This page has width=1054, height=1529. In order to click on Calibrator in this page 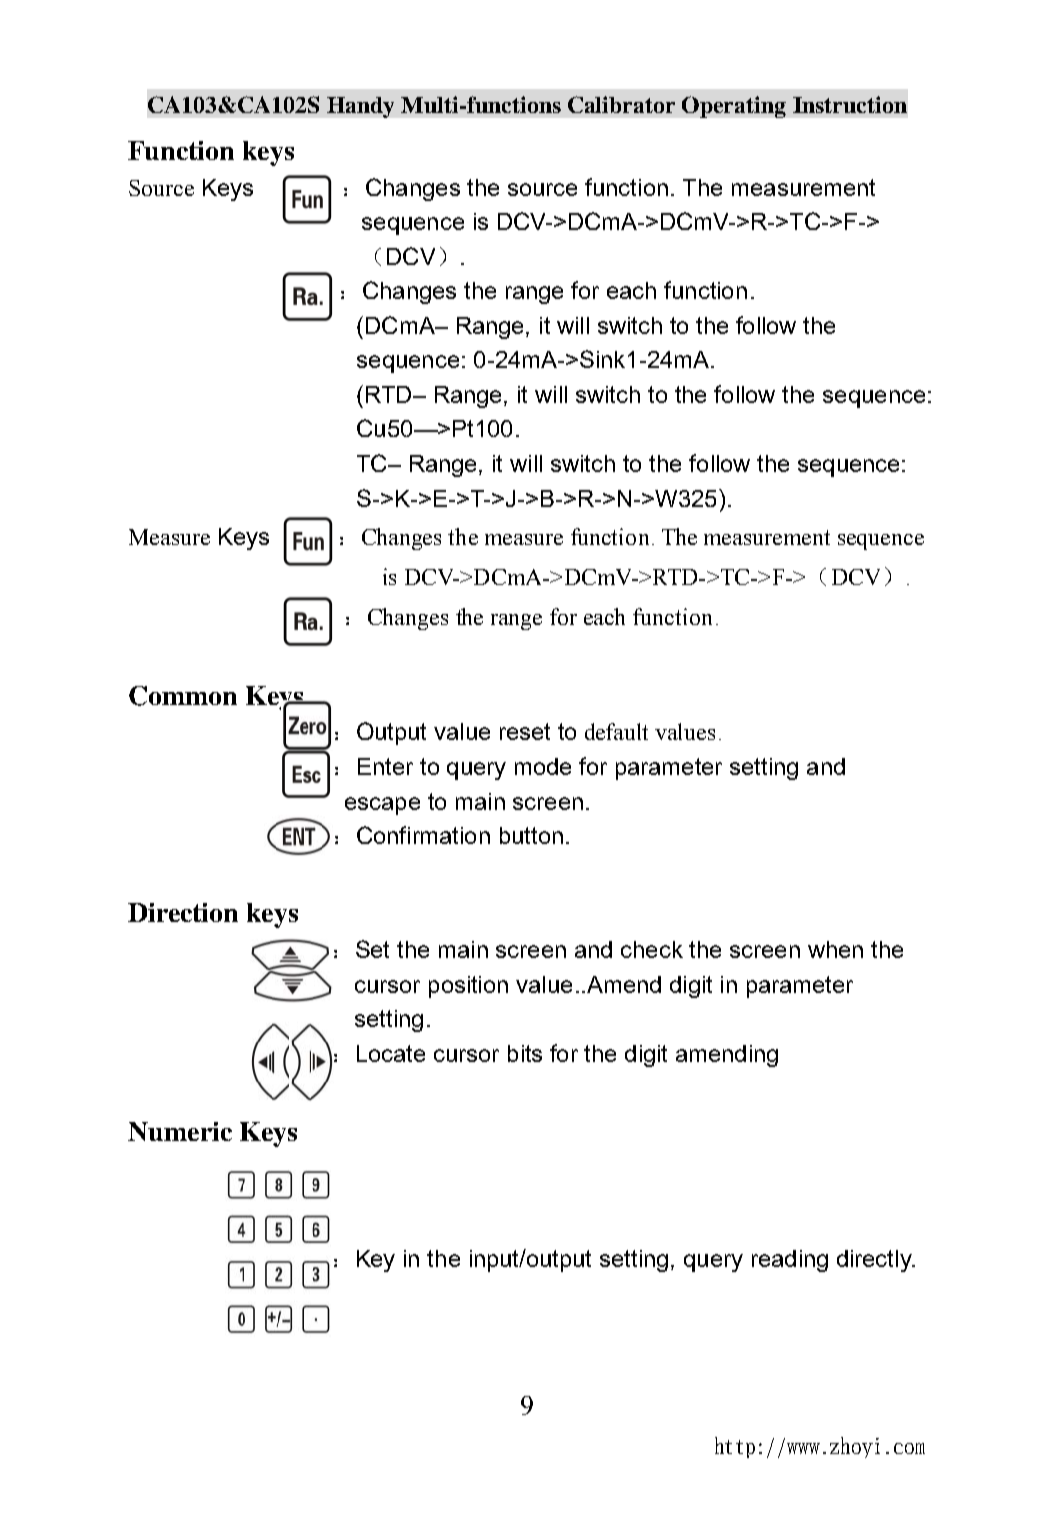, I will do `click(621, 104)`.
